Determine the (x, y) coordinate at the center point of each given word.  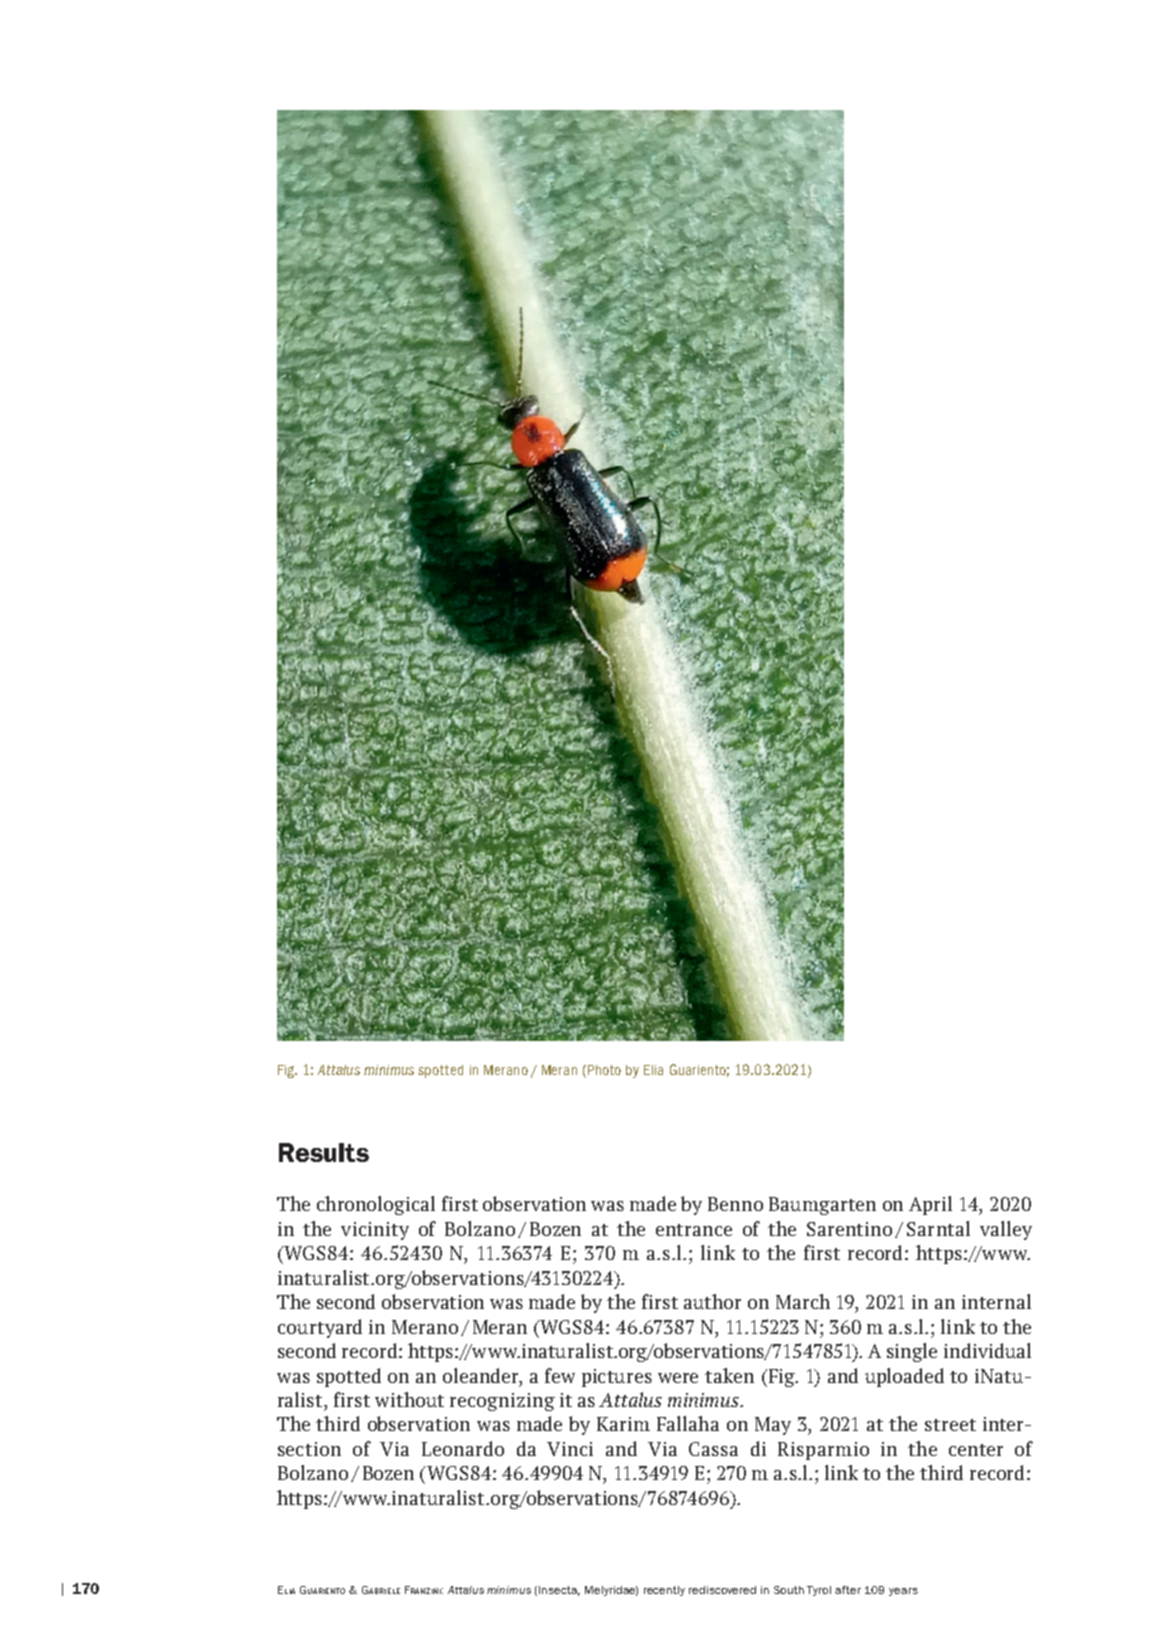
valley (1006, 1230)
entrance (694, 1230)
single (912, 1352)
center (976, 1450)
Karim (623, 1424)
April (930, 1205)
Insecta (559, 1591)
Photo (604, 1070)
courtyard (320, 1328)
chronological (376, 1205)
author (712, 1301)
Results (324, 1152)
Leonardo (463, 1448)
